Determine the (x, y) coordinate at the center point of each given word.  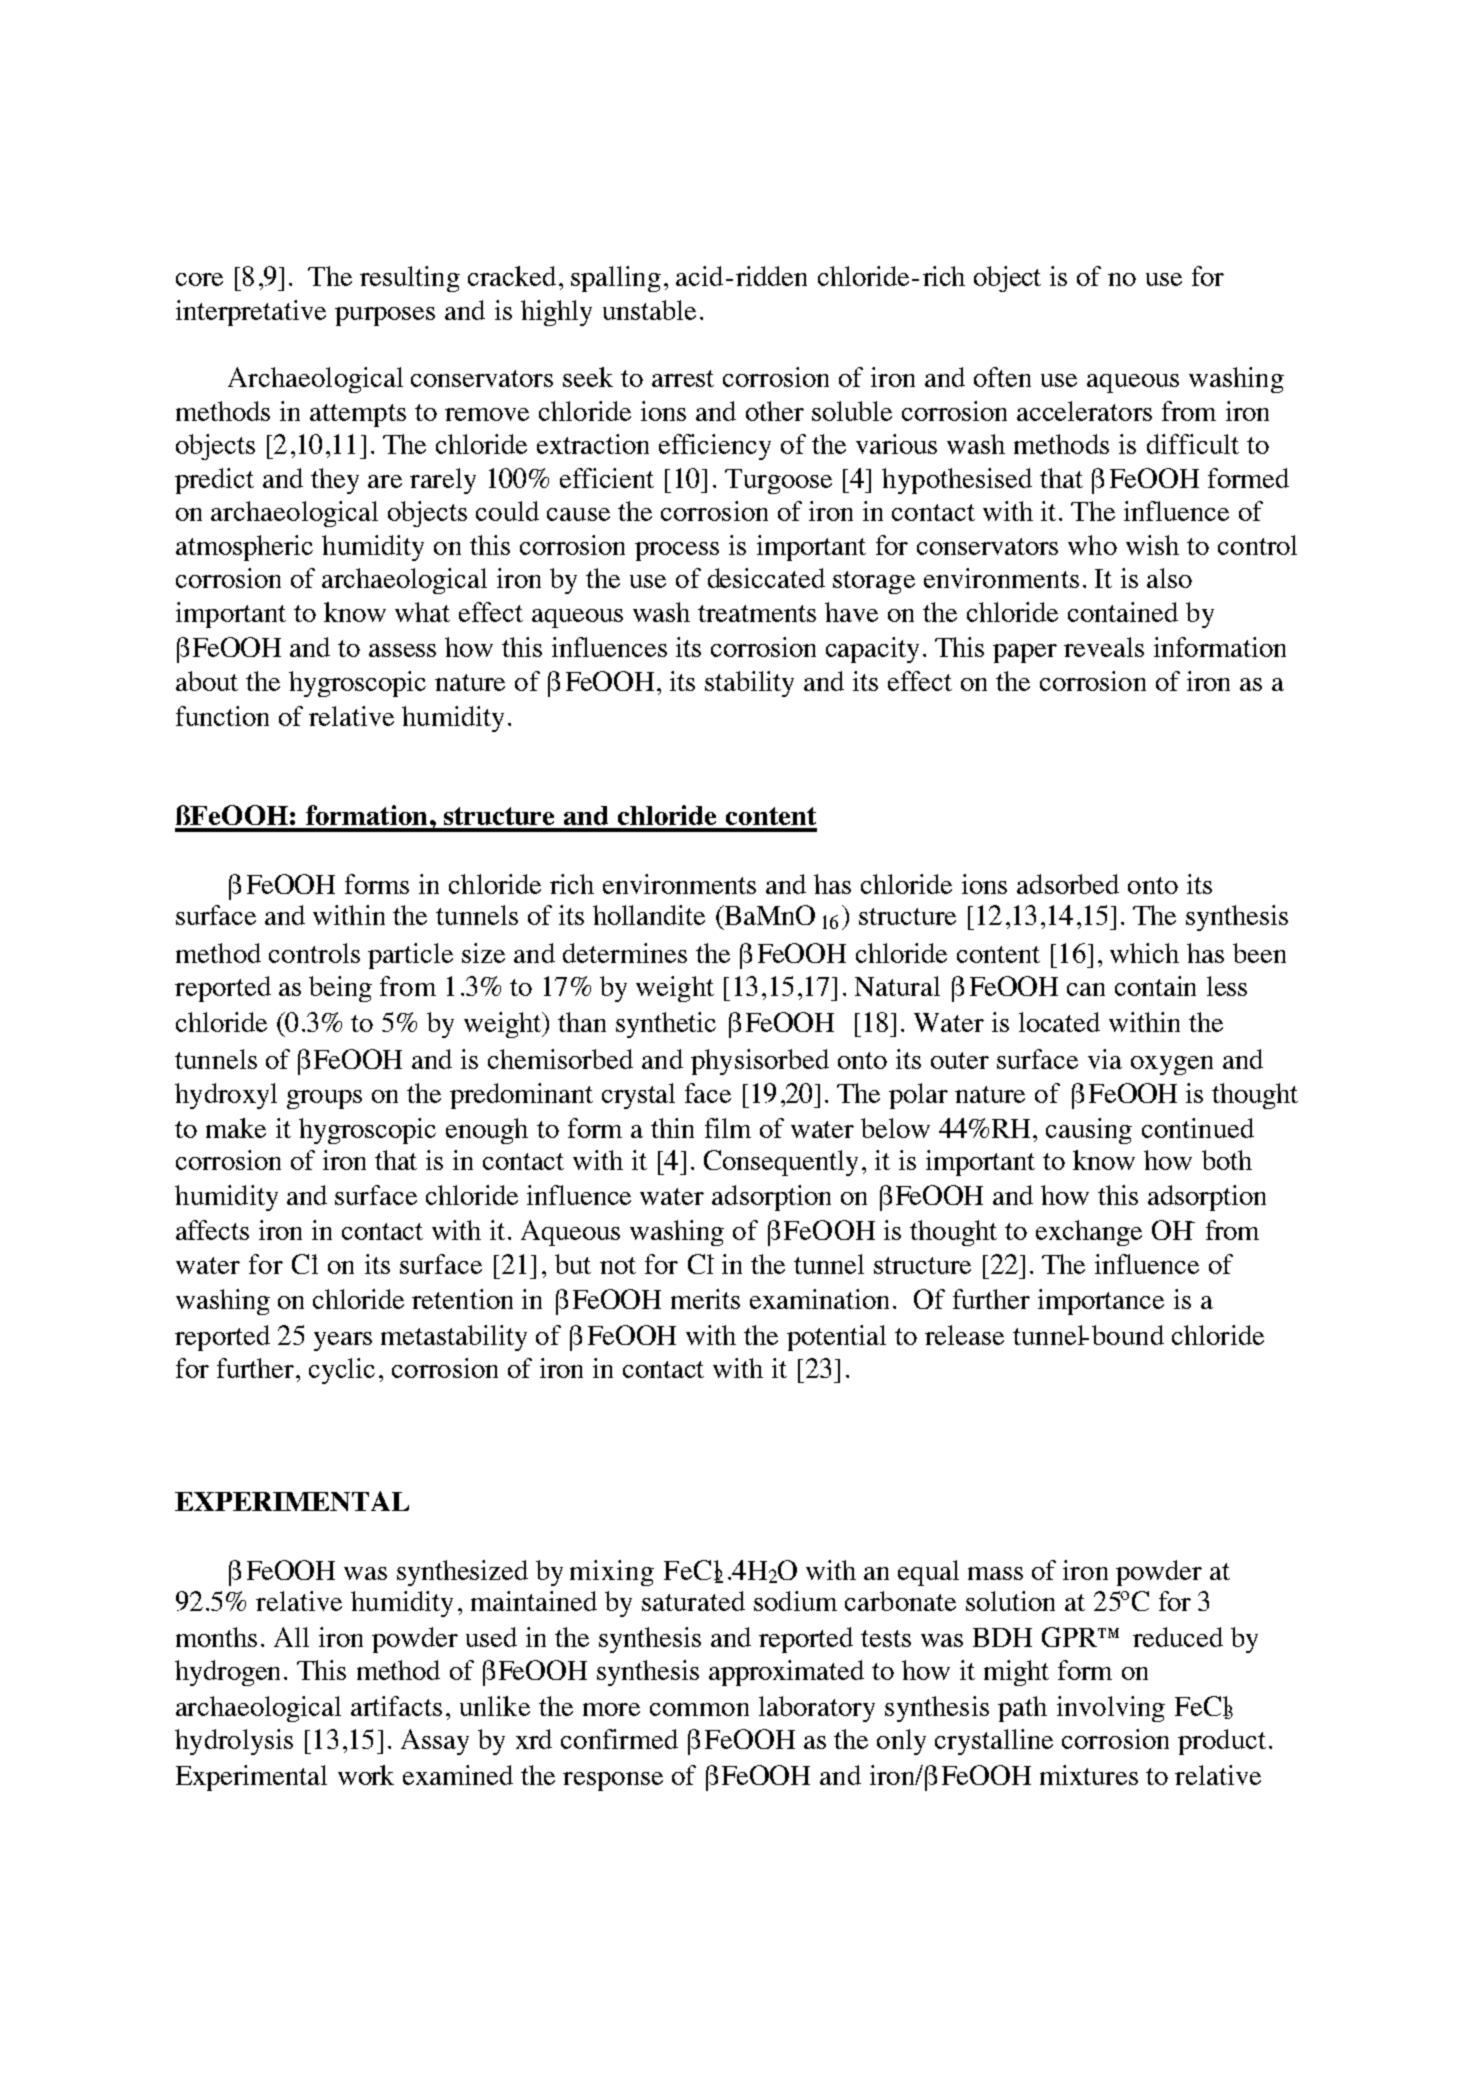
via (1105, 1059)
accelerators (1084, 411)
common (699, 1709)
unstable (649, 310)
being (340, 989)
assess (402, 650)
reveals (1104, 647)
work (366, 1775)
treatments (757, 613)
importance (1101, 1302)
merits (705, 1299)
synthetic (666, 1025)
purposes (385, 316)
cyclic (342, 1371)
